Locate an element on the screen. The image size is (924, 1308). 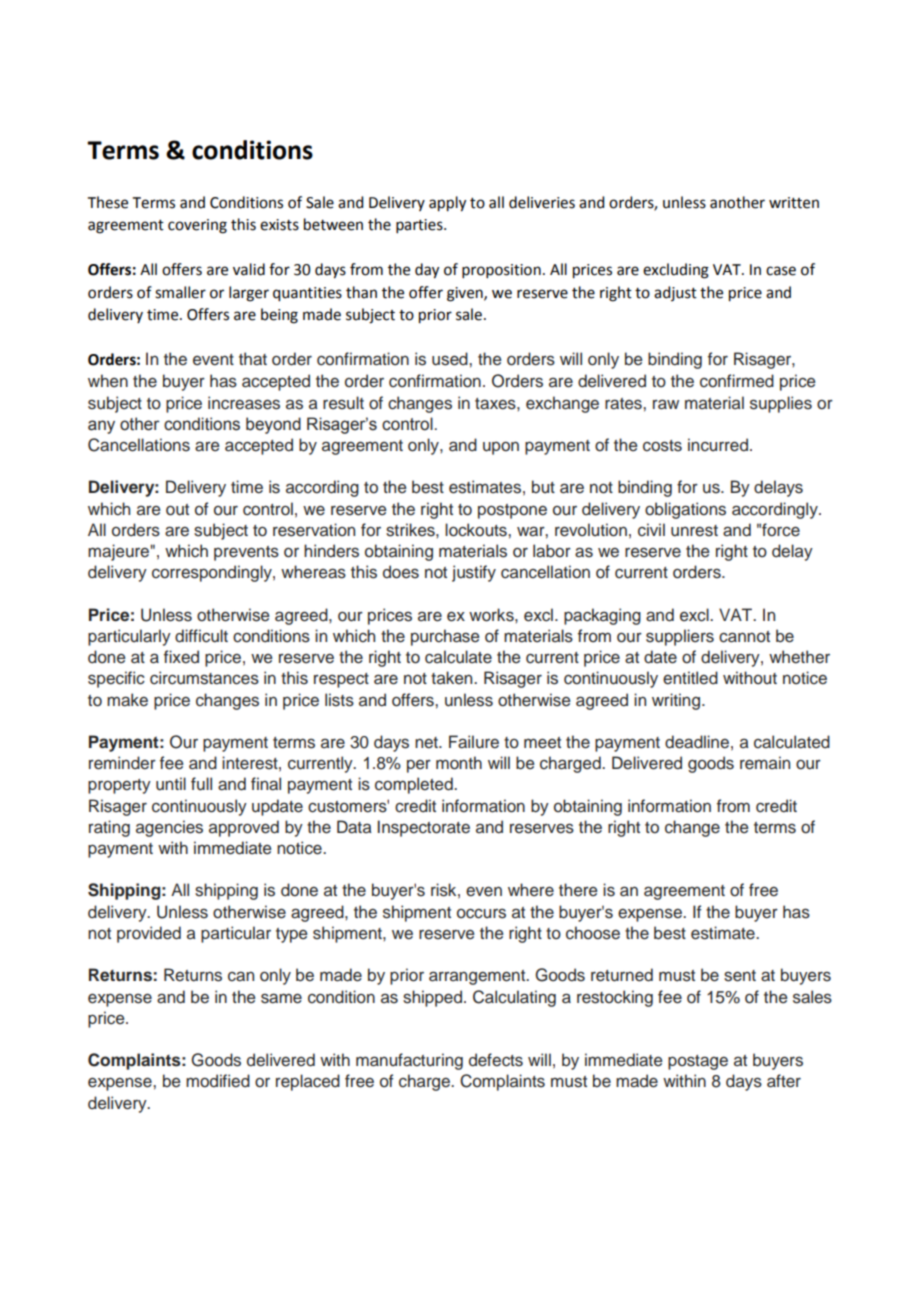
written is located at coordinates (794, 203).
